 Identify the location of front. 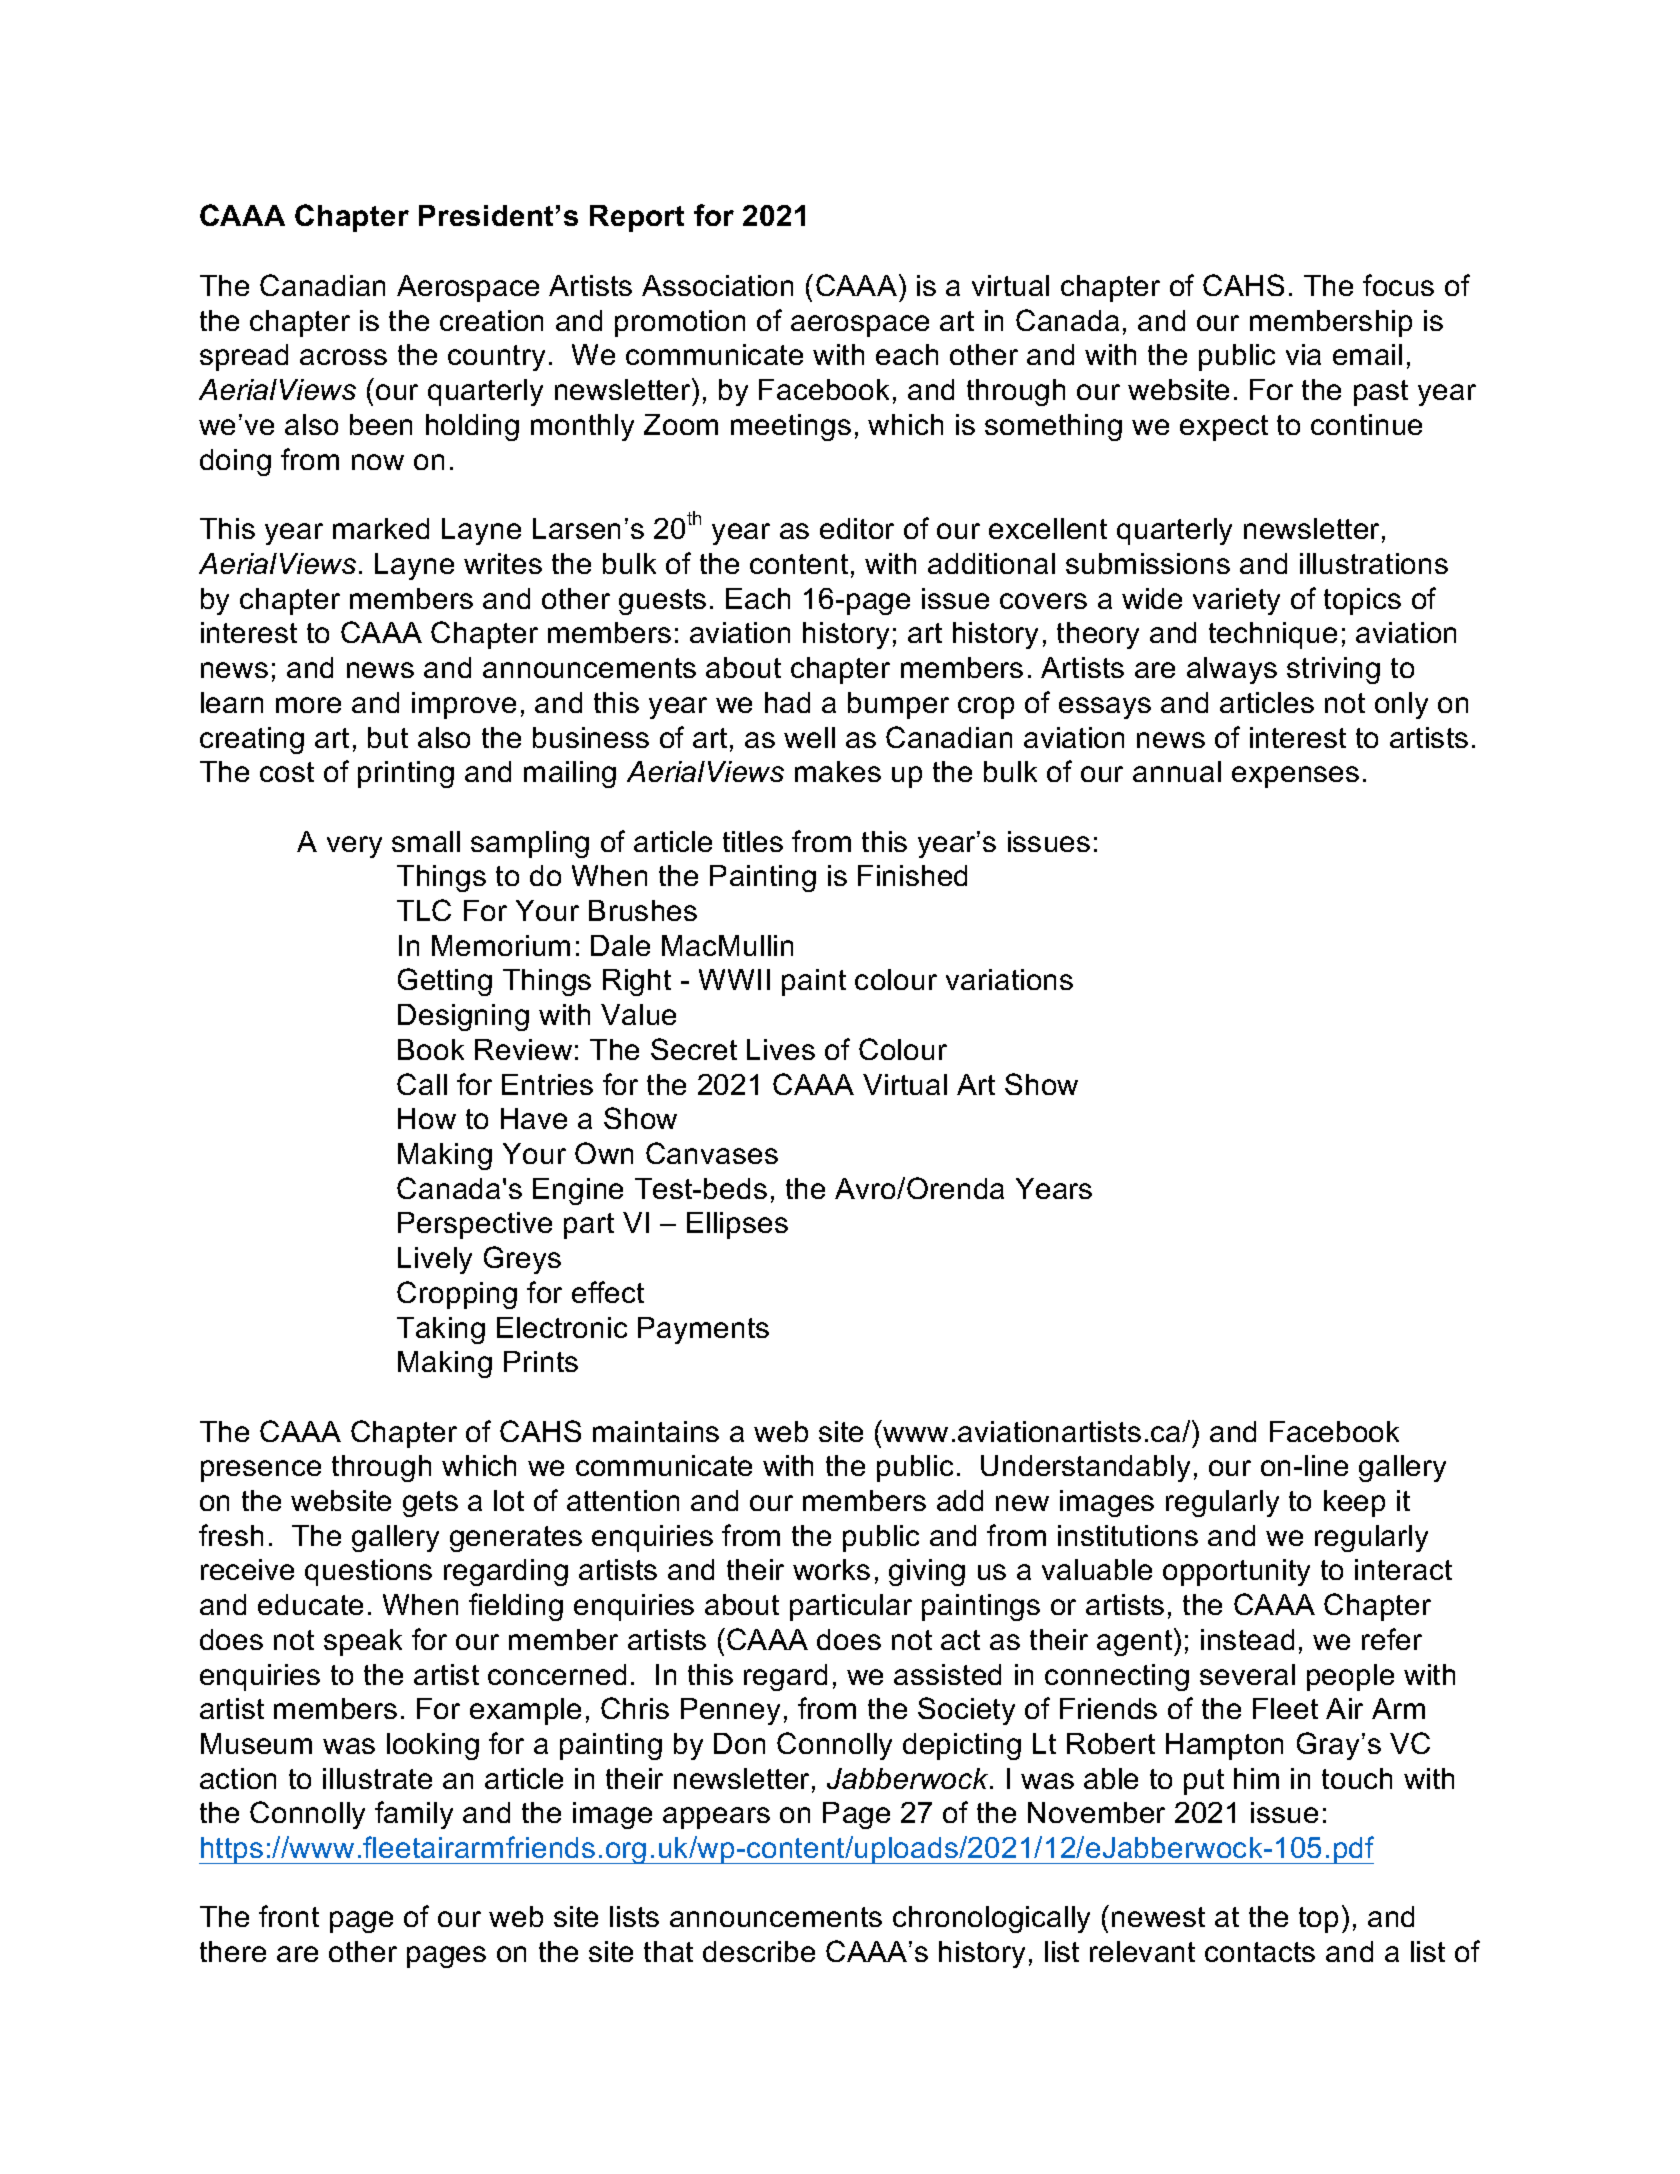
(289, 1916).
